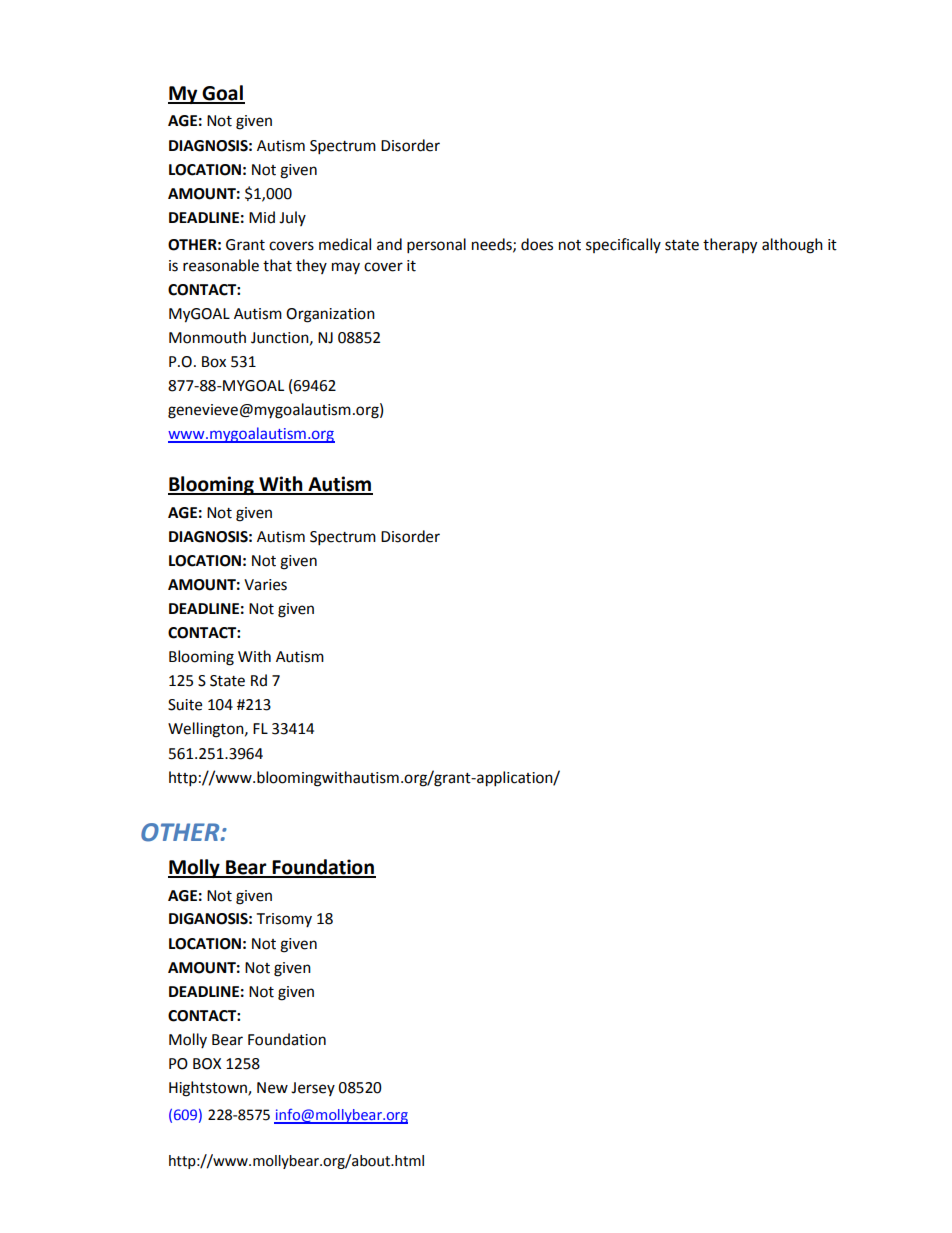 This page has height=1233, width=952. Describe the element at coordinates (537, 244) in the page. I see `does` at that location.
